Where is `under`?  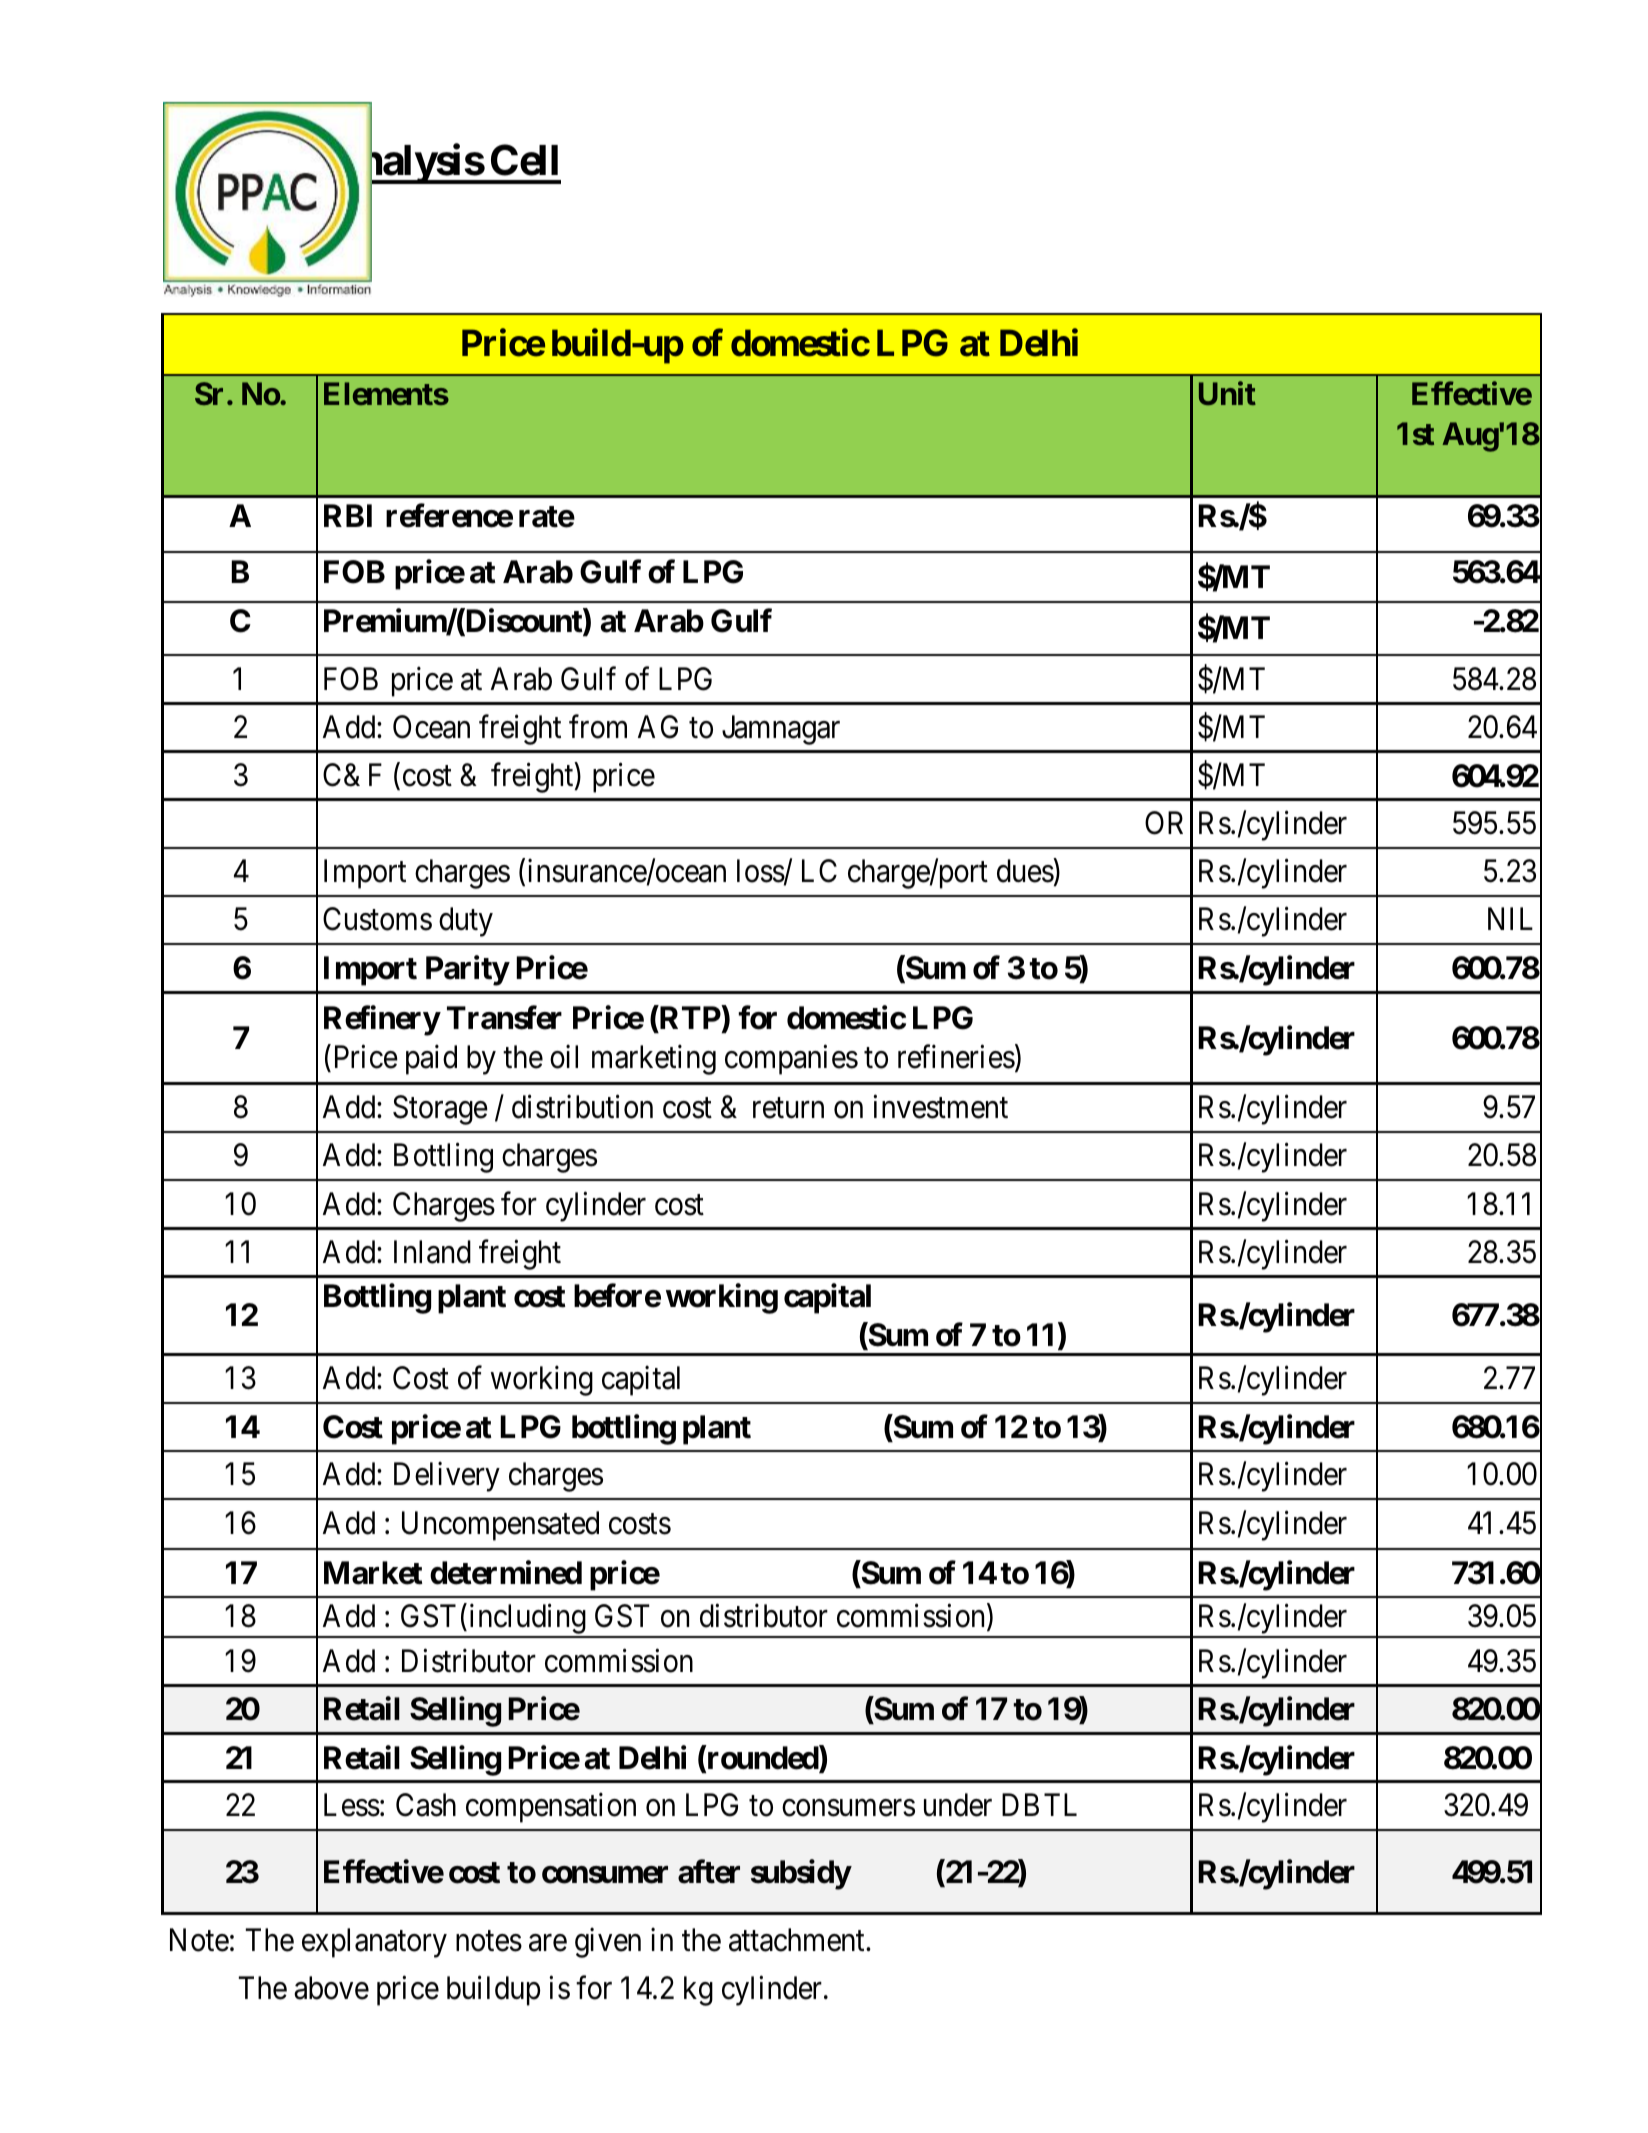 under is located at coordinates (958, 1805).
